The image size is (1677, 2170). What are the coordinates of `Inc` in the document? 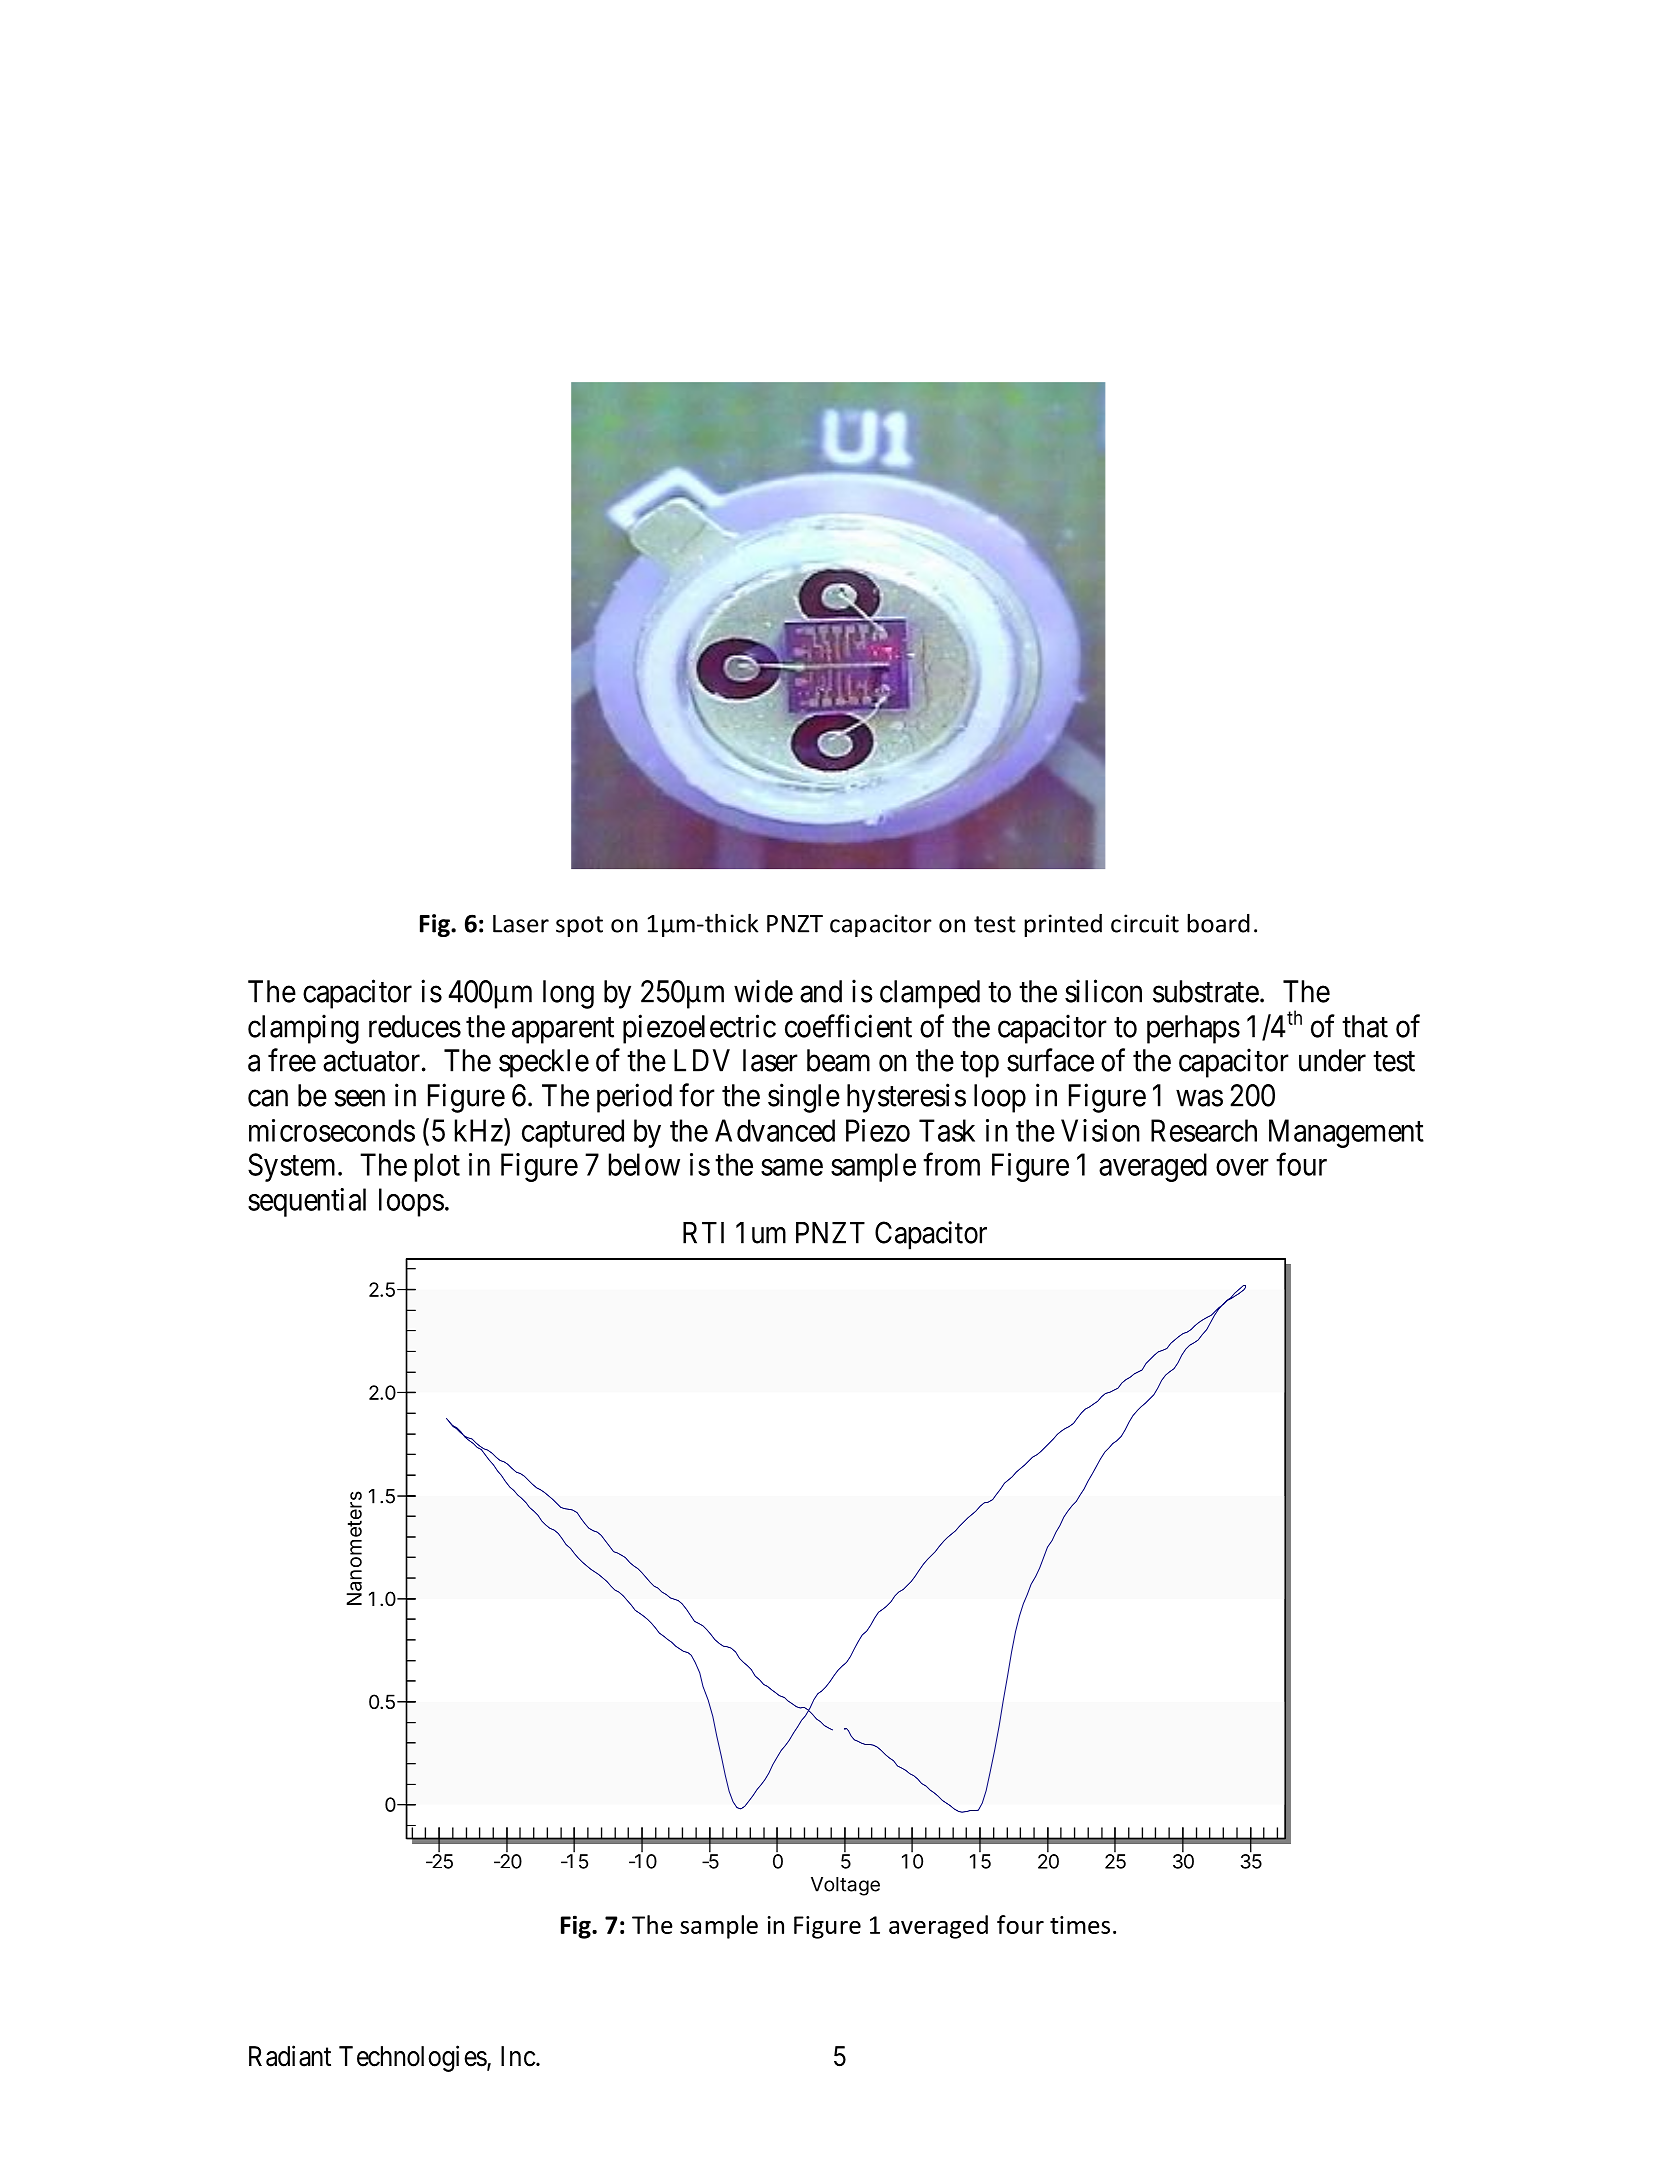 It's located at (518, 2056).
